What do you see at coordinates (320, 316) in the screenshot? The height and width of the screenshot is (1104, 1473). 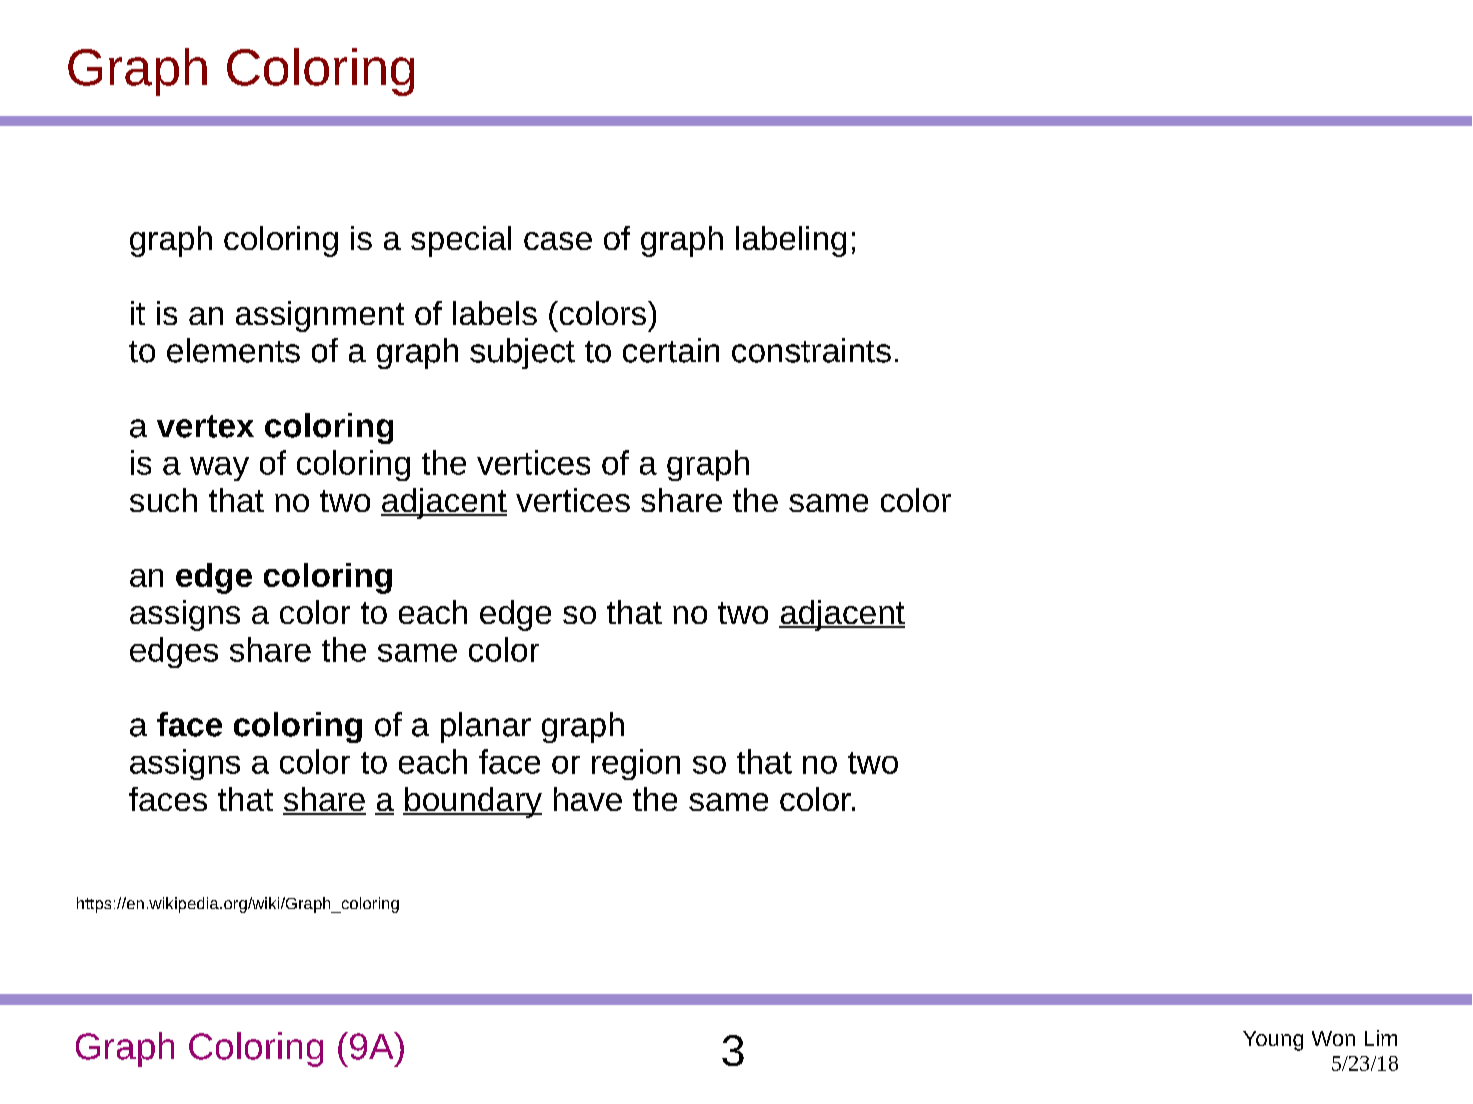 I see `assignment` at bounding box center [320, 316].
